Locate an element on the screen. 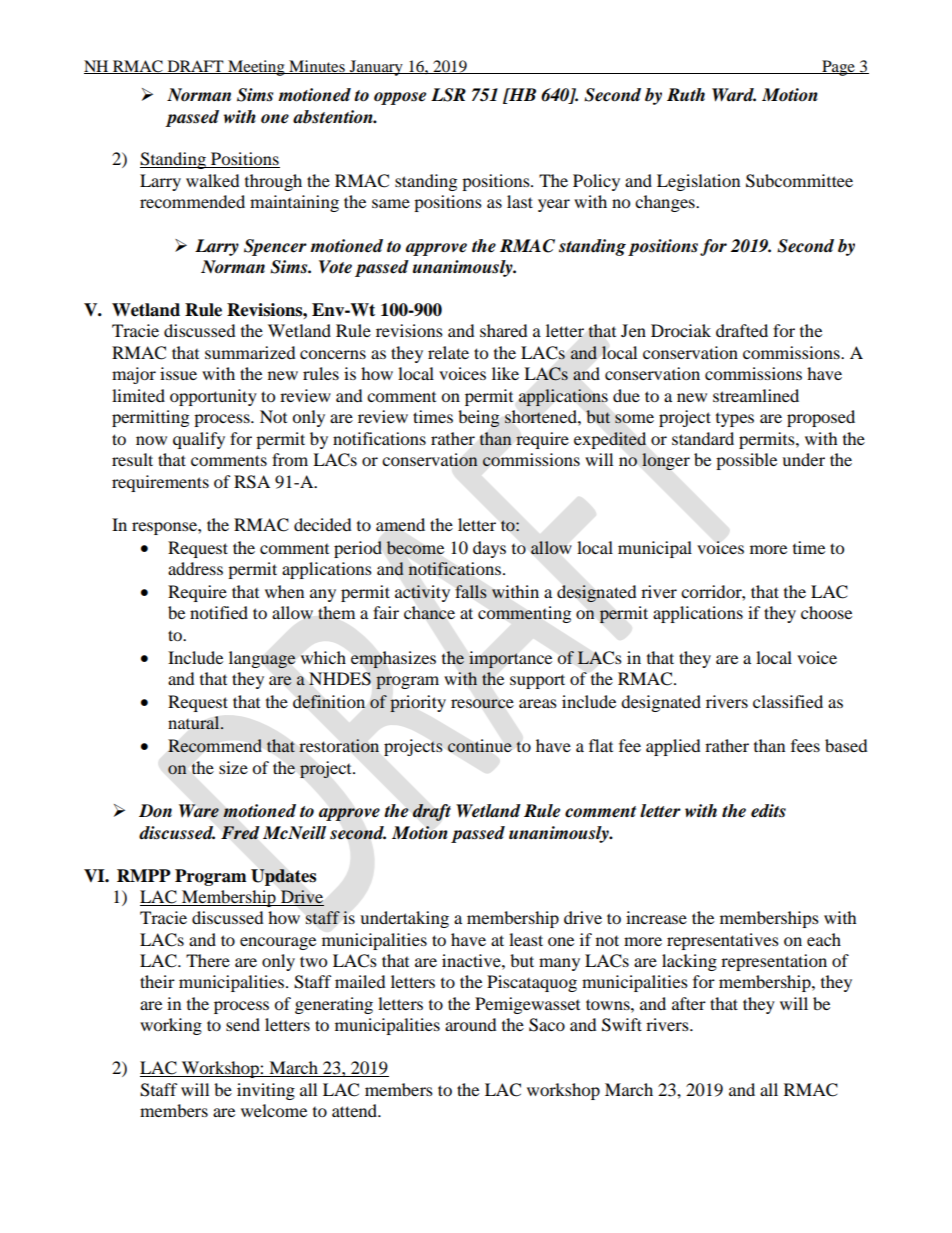 Image resolution: width=952 pixels, height=1233 pixels. notified is located at coordinates (219, 612).
